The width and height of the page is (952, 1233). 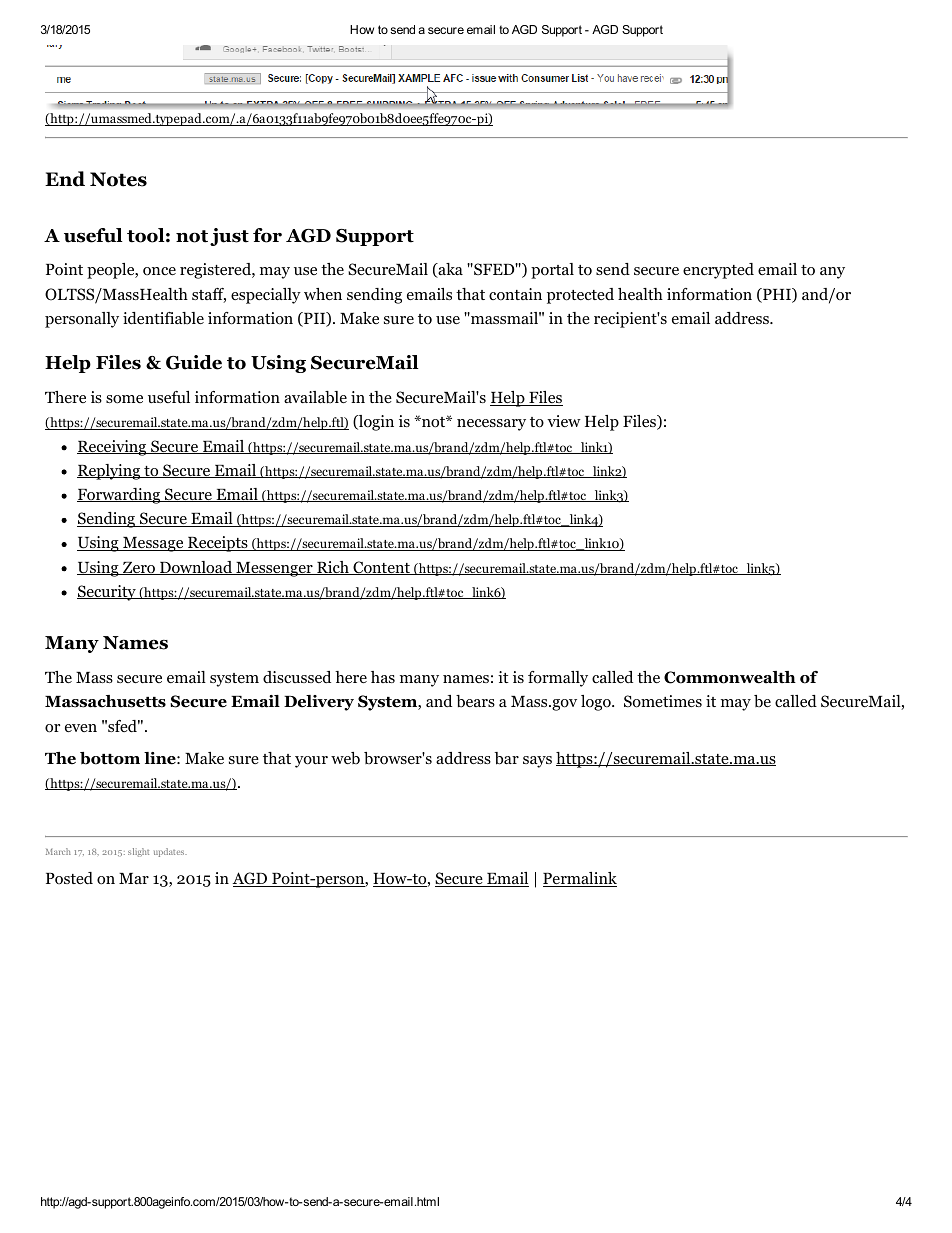 I want to click on just, so click(x=229, y=237).
